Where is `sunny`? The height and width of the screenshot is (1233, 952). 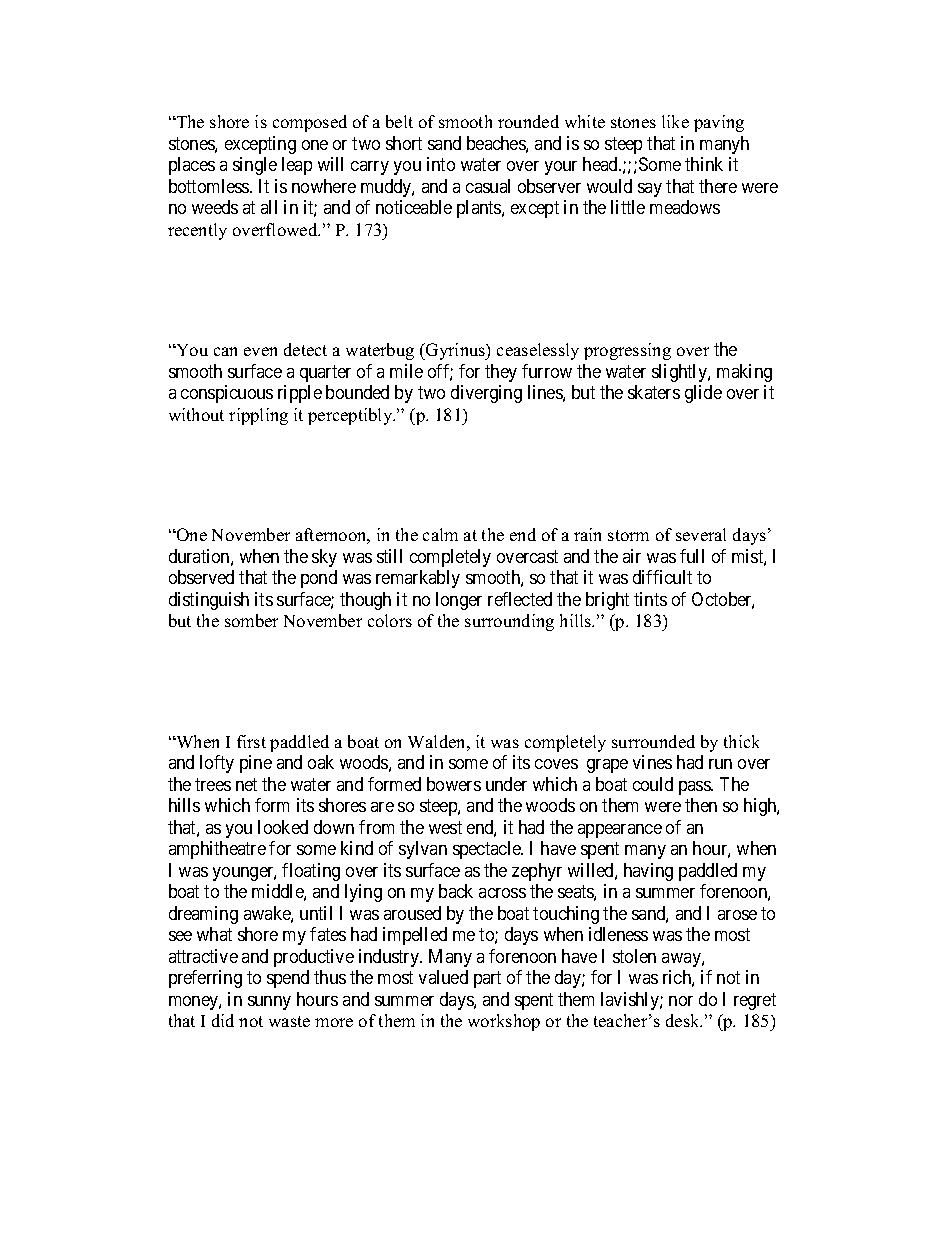
sunny is located at coordinates (269, 1003).
